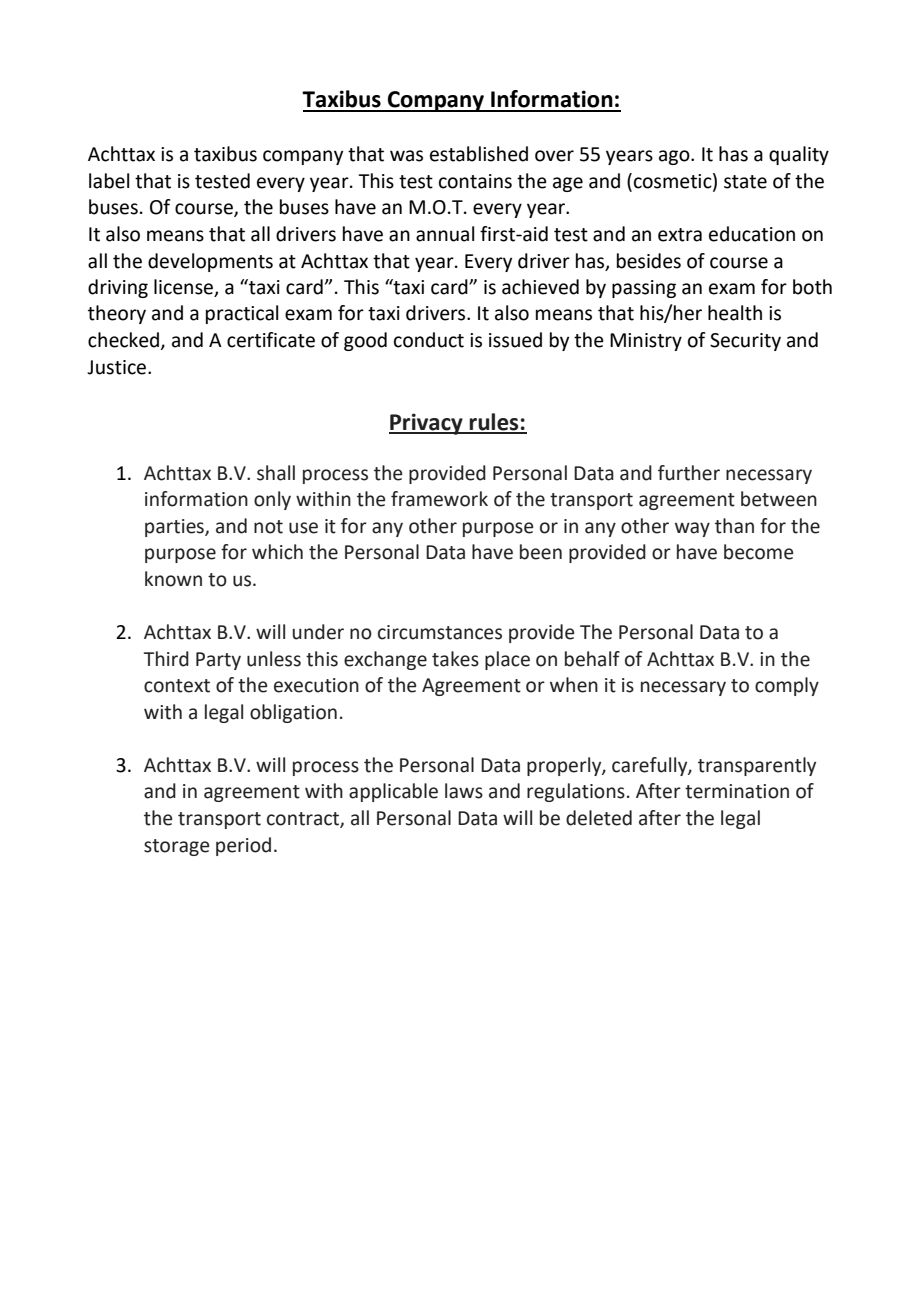  What do you see at coordinates (118, 367) in the image?
I see `Justice` at bounding box center [118, 367].
